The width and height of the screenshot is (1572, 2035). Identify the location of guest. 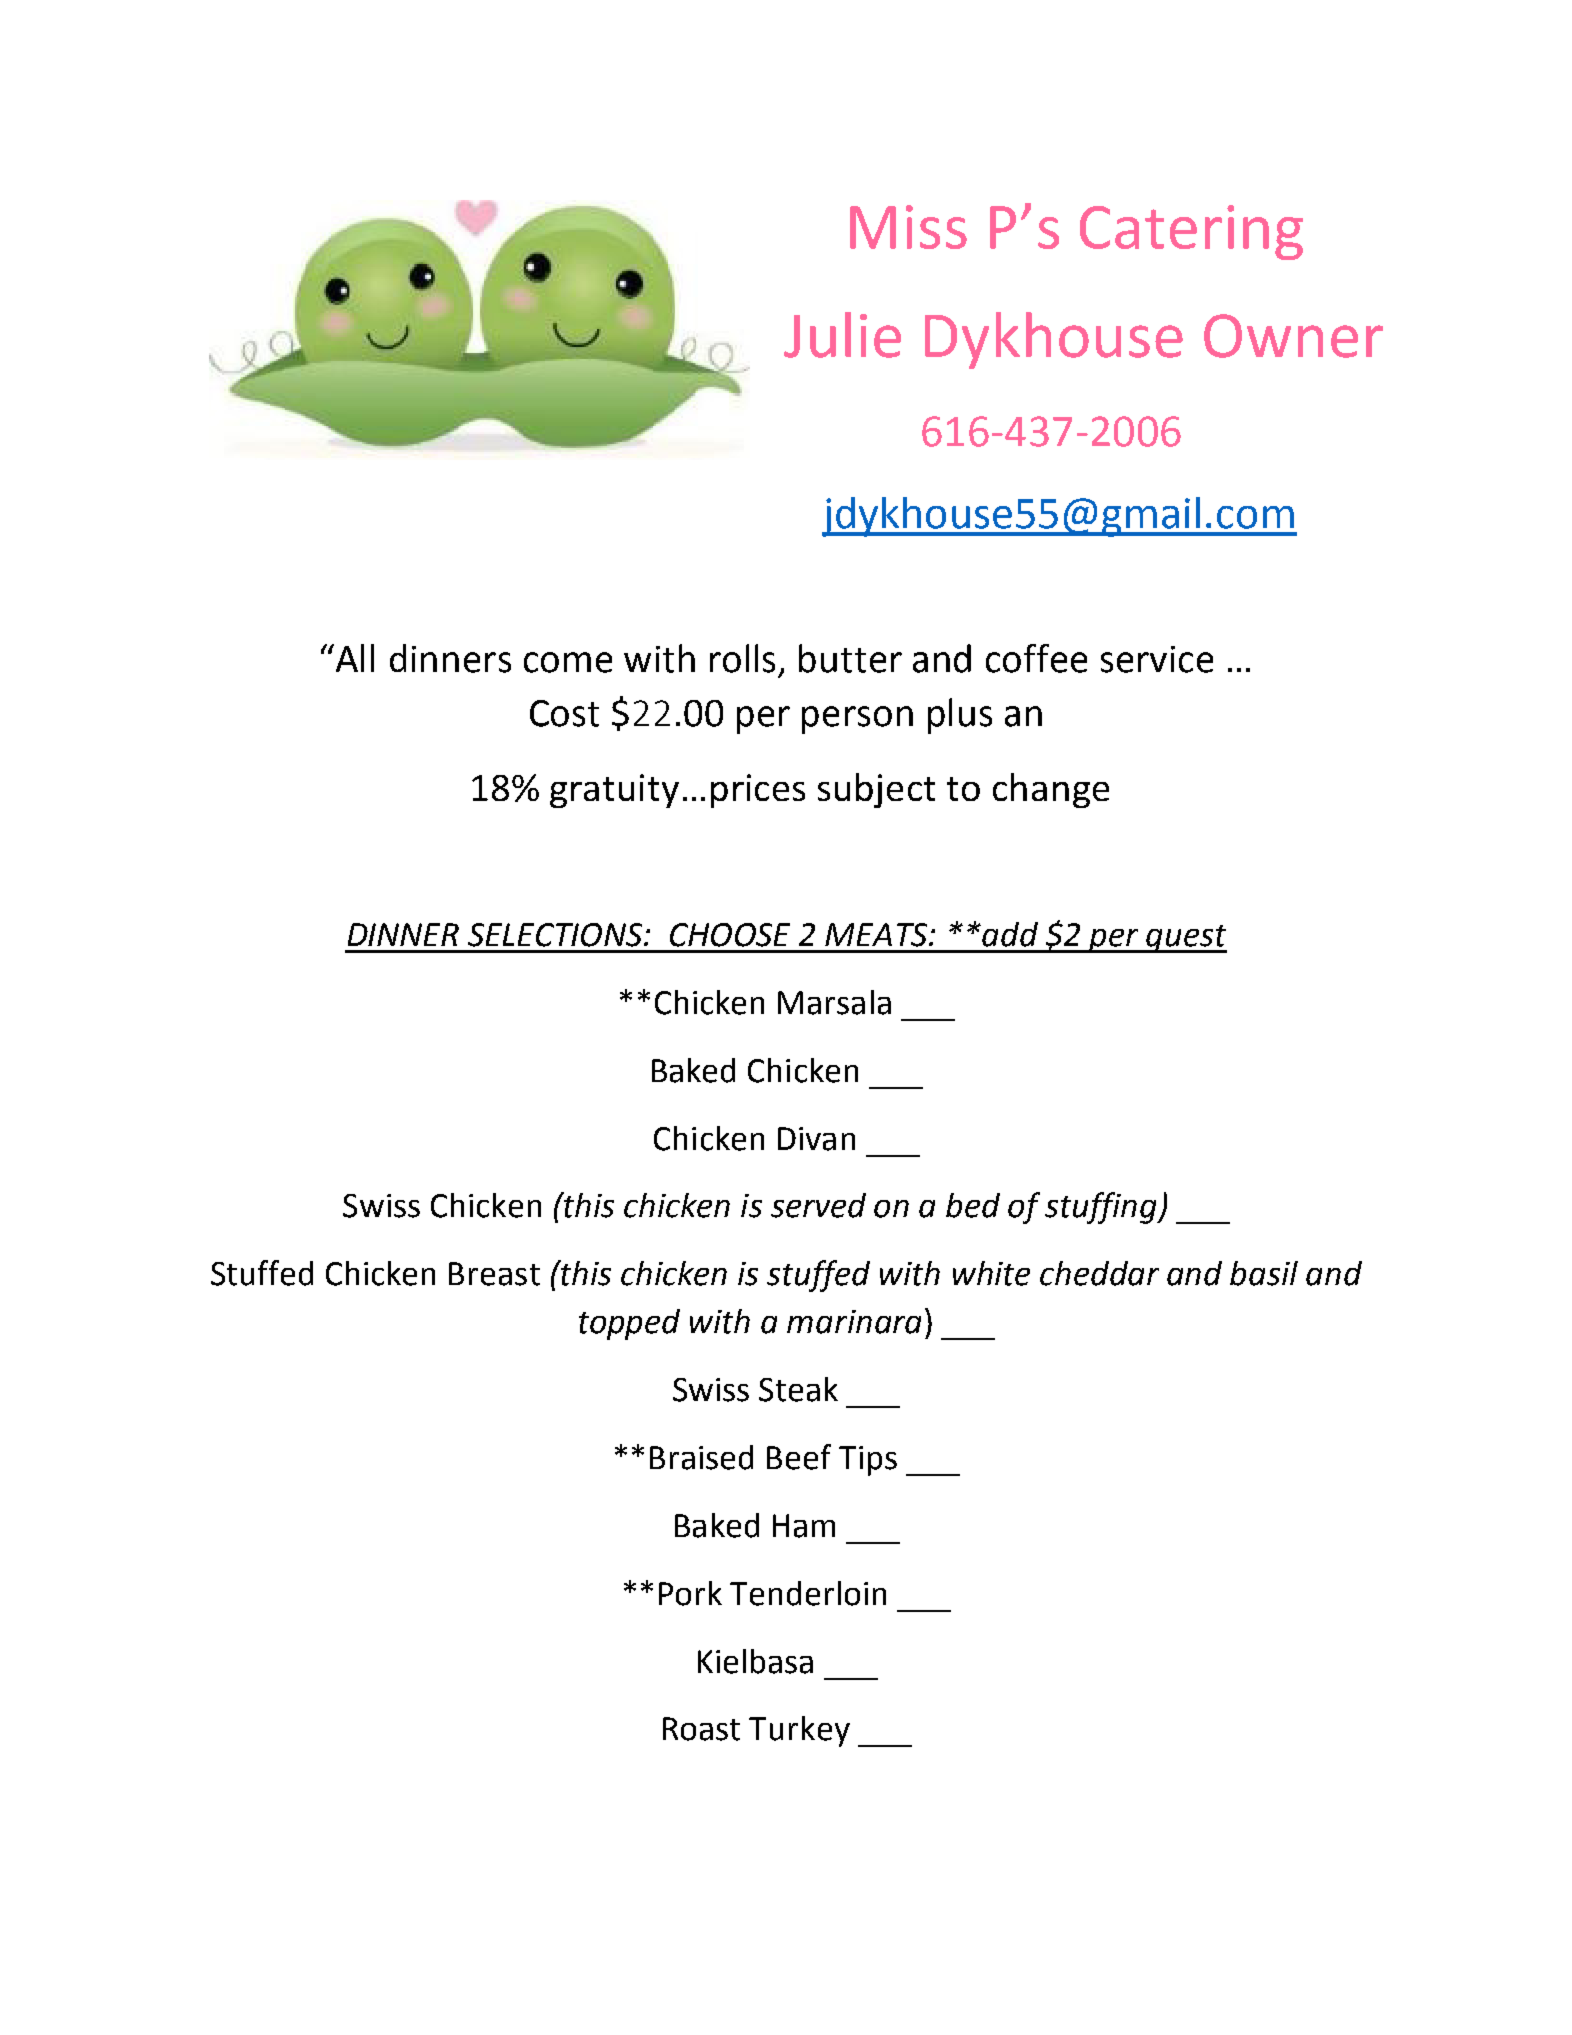
(1186, 939).
